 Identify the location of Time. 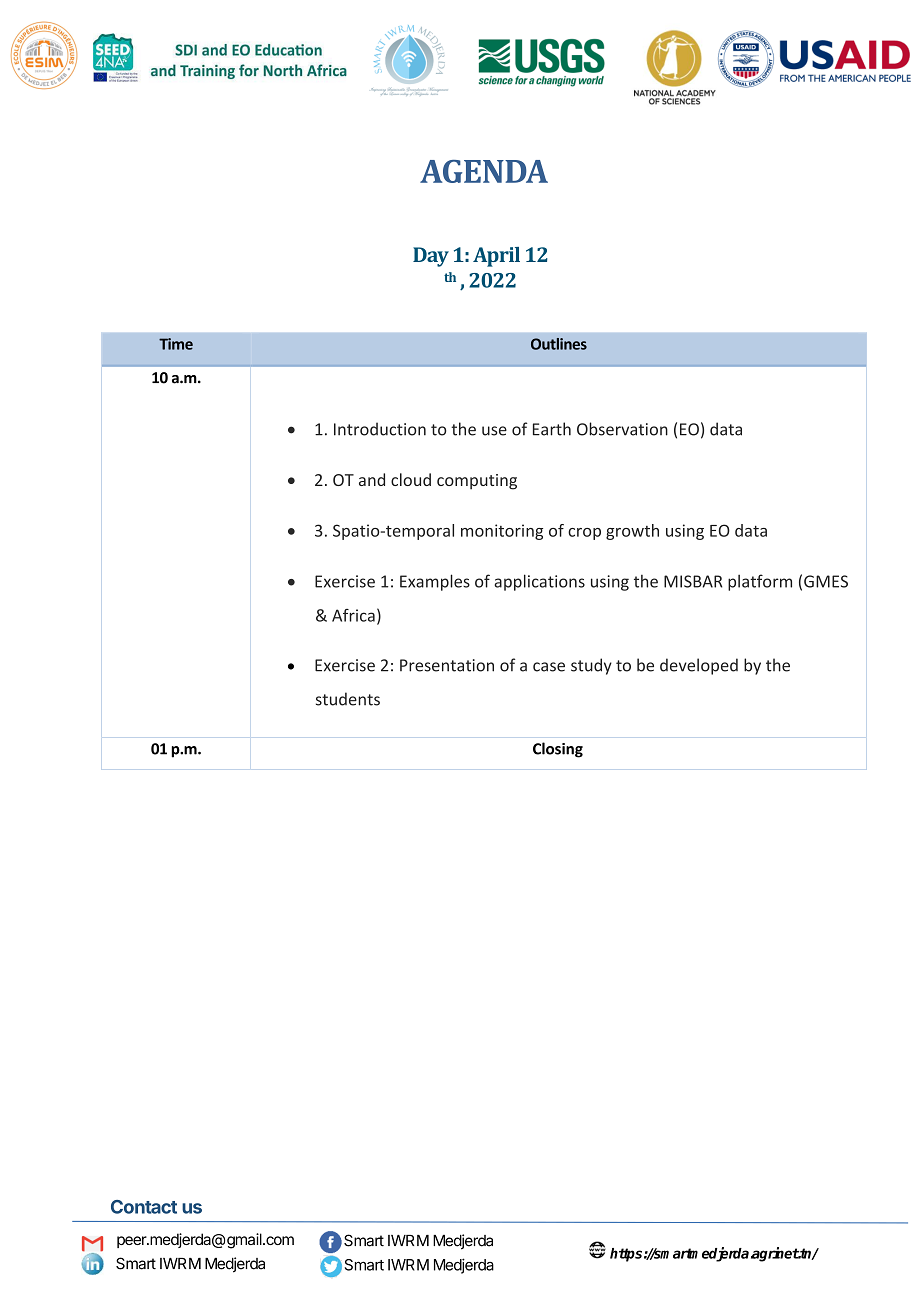
(176, 344).
